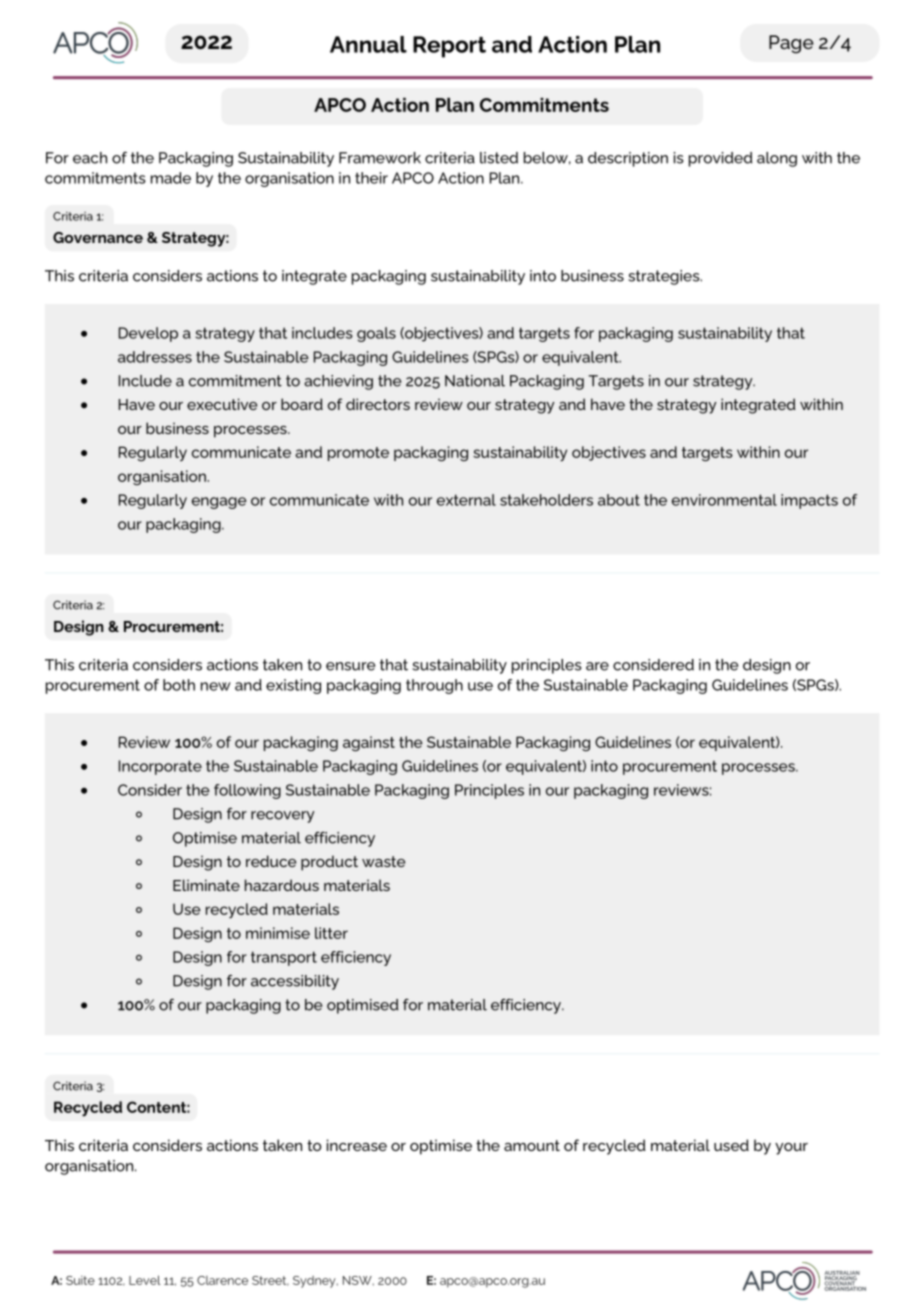 The image size is (924, 1308). I want to click on made, so click(171, 178).
